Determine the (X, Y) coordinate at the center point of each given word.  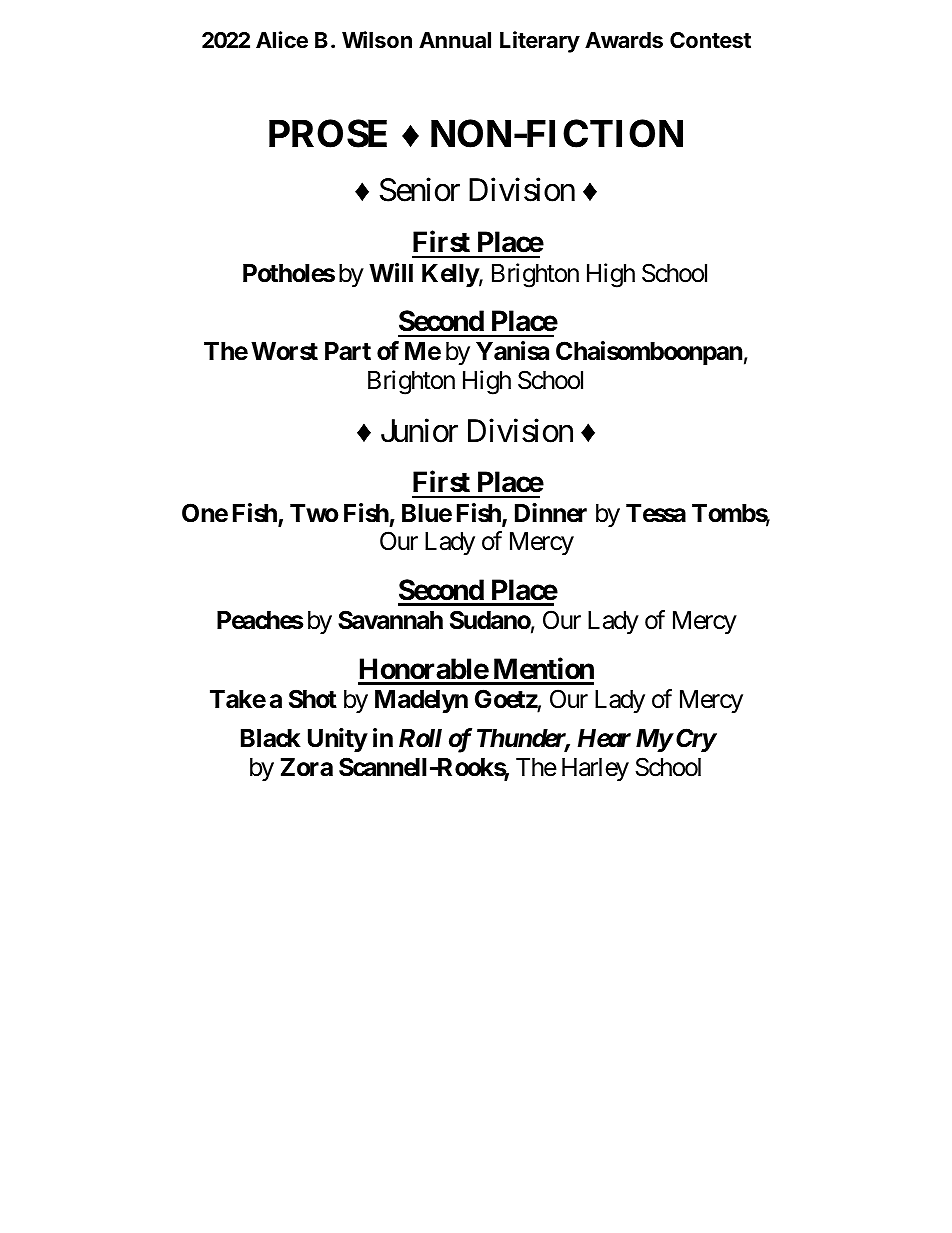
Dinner (551, 513)
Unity (338, 740)
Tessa (656, 513)
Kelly (450, 275)
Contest (710, 40)
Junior (419, 430)
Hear (604, 738)
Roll (420, 738)
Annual (455, 40)
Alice (282, 40)
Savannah (390, 620)
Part (348, 351)
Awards (624, 40)
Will (391, 272)
